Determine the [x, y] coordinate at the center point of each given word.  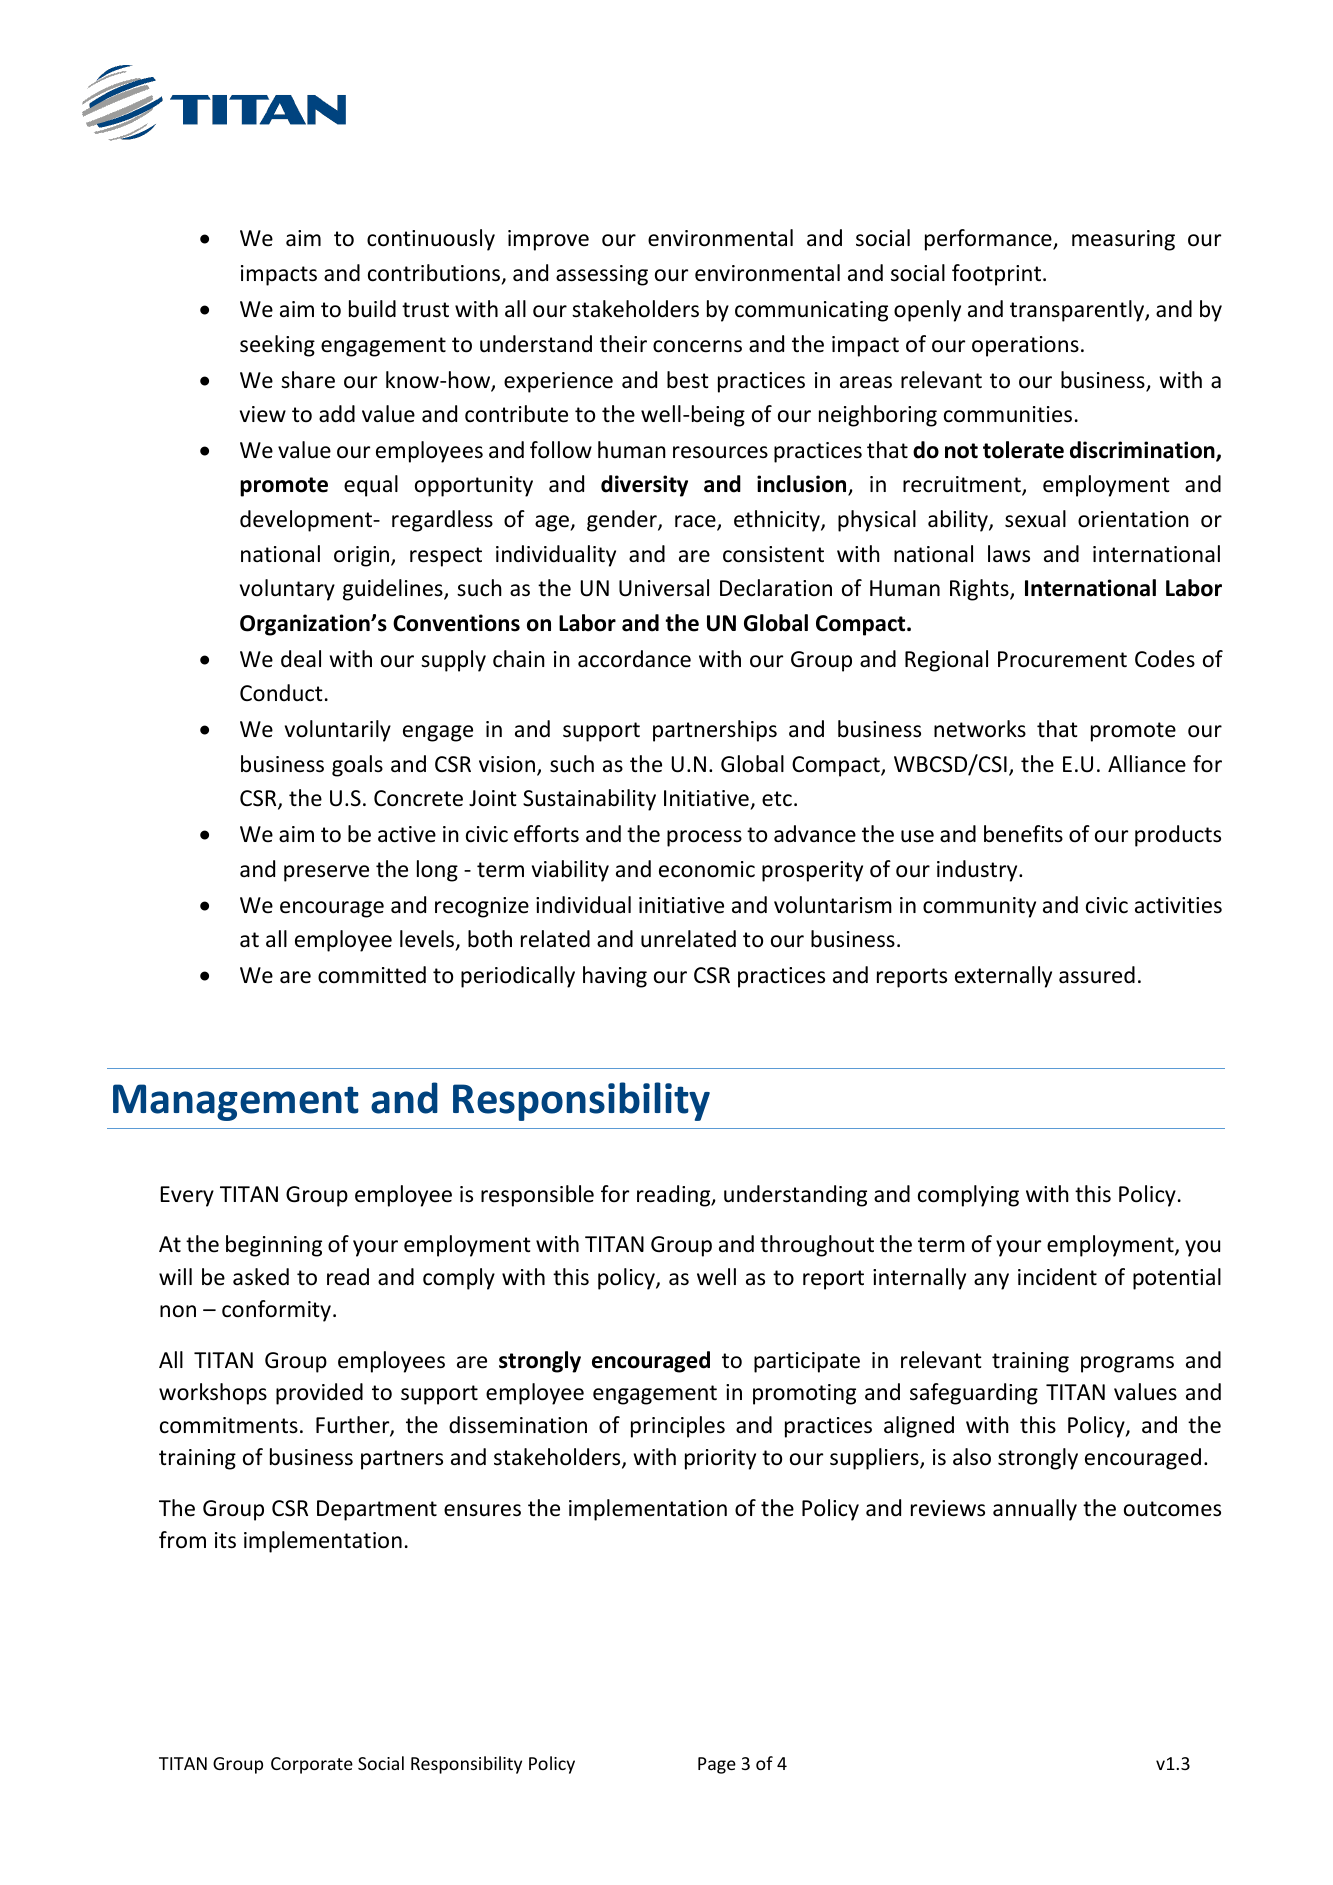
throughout [817, 1246]
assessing [602, 275]
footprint [998, 275]
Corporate [312, 1765]
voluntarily [338, 731]
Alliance [1147, 764]
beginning [274, 1246]
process [704, 838]
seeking [277, 346]
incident [1057, 1277]
